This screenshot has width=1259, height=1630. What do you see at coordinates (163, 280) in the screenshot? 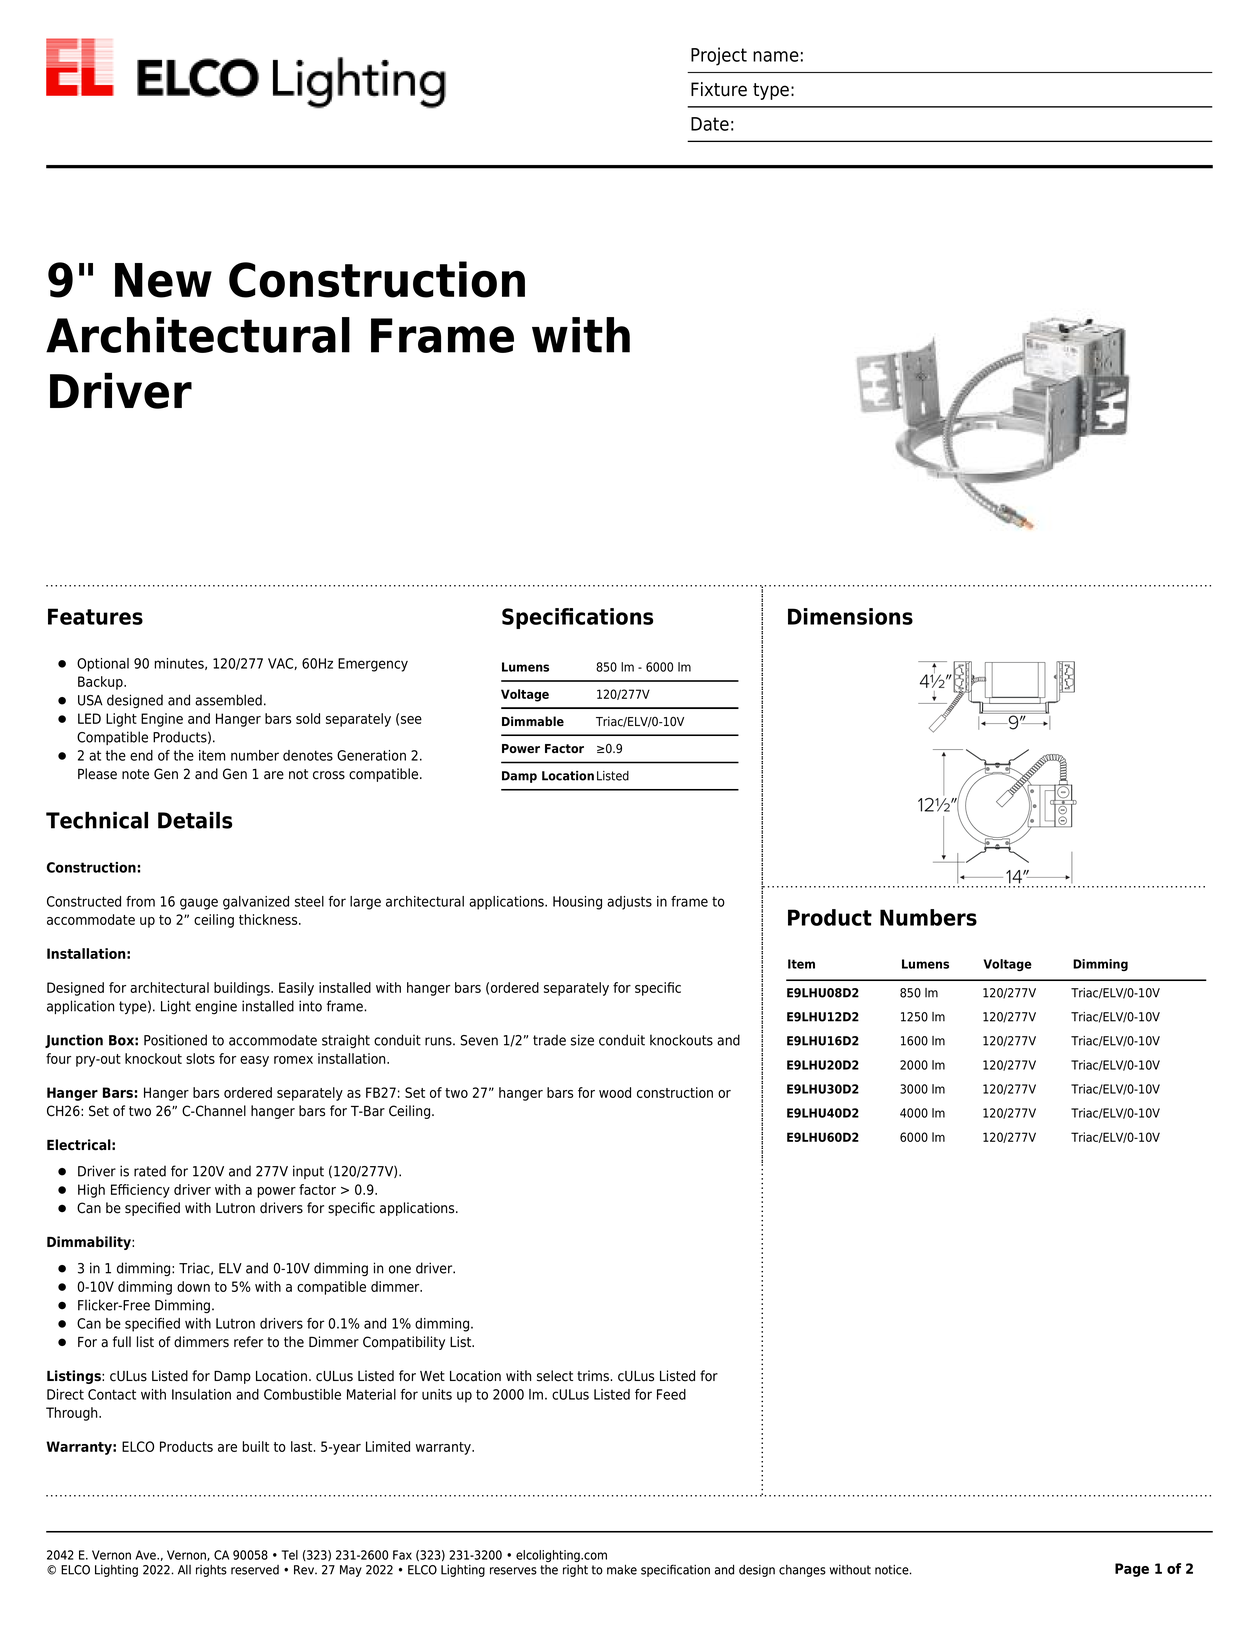
I see `New` at bounding box center [163, 280].
